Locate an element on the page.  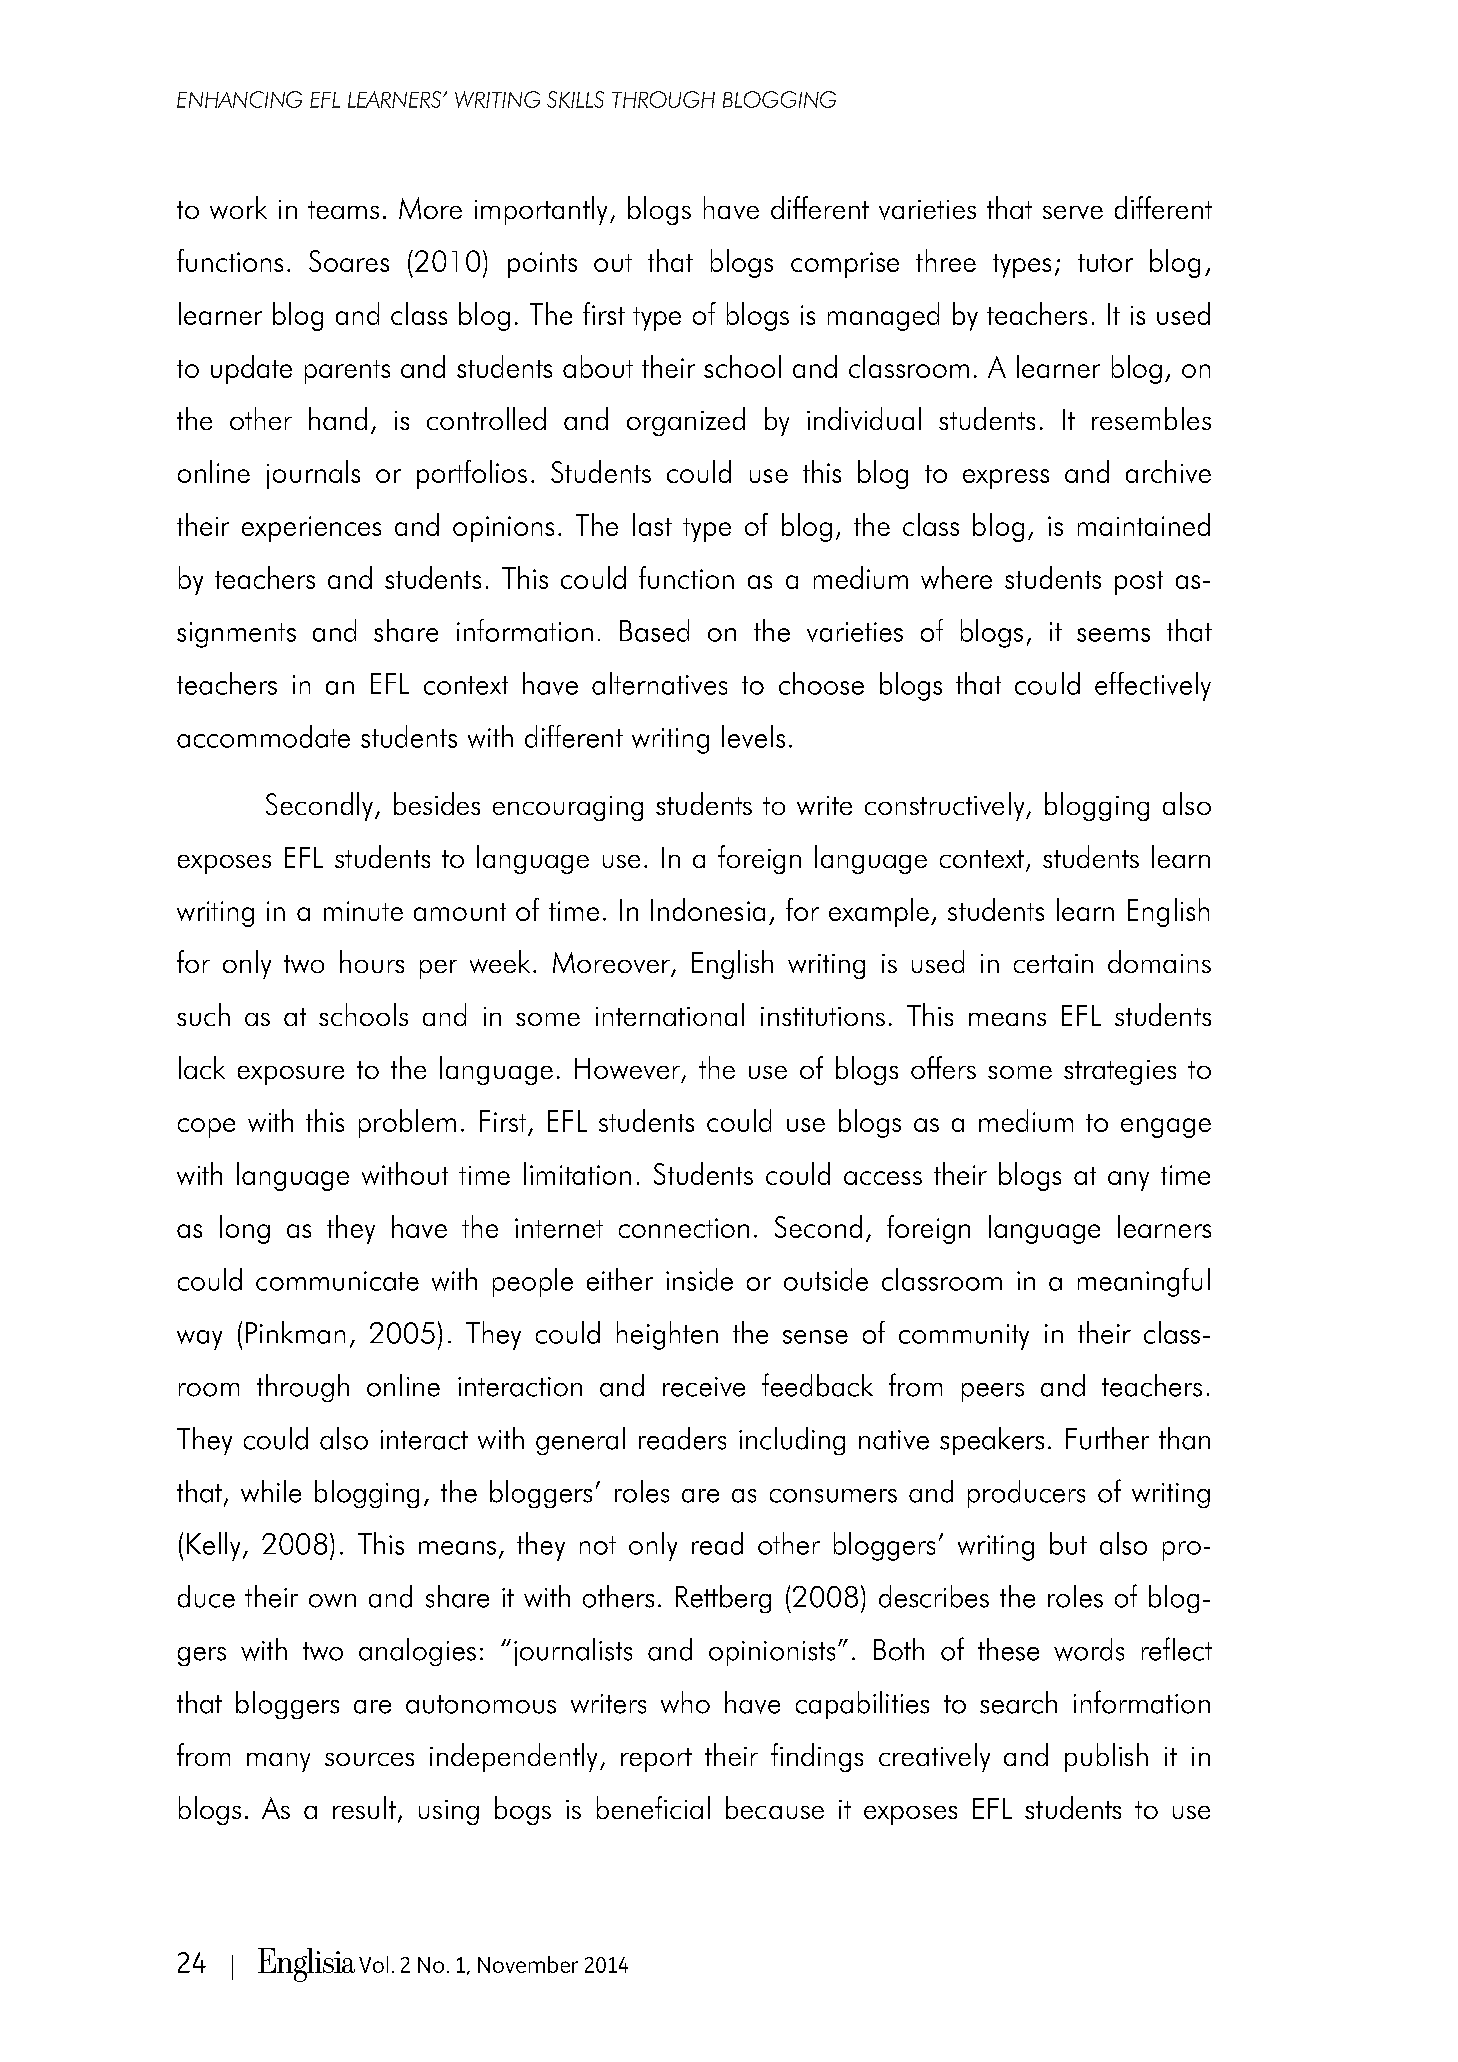
Vol is located at coordinates (373, 1964).
